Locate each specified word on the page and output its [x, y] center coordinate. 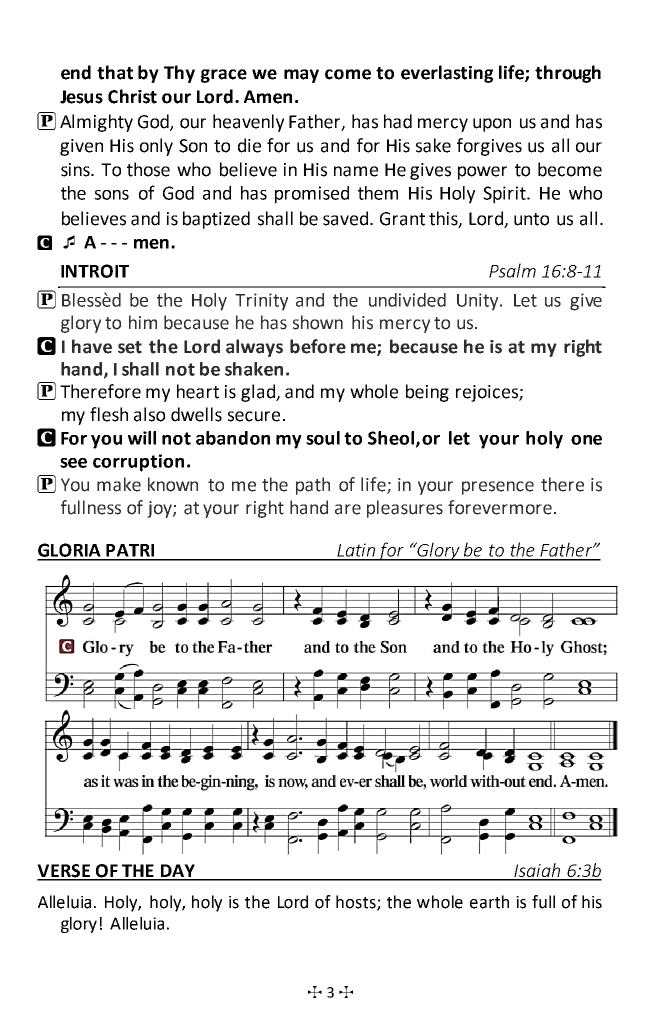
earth [489, 902]
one [586, 440]
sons [112, 195]
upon [492, 125]
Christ [132, 96]
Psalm [512, 270]
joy [160, 509]
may [301, 76]
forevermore [500, 507]
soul [323, 438]
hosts [357, 903]
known [173, 484]
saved [347, 218]
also [149, 414]
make [119, 484]
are [348, 509]
